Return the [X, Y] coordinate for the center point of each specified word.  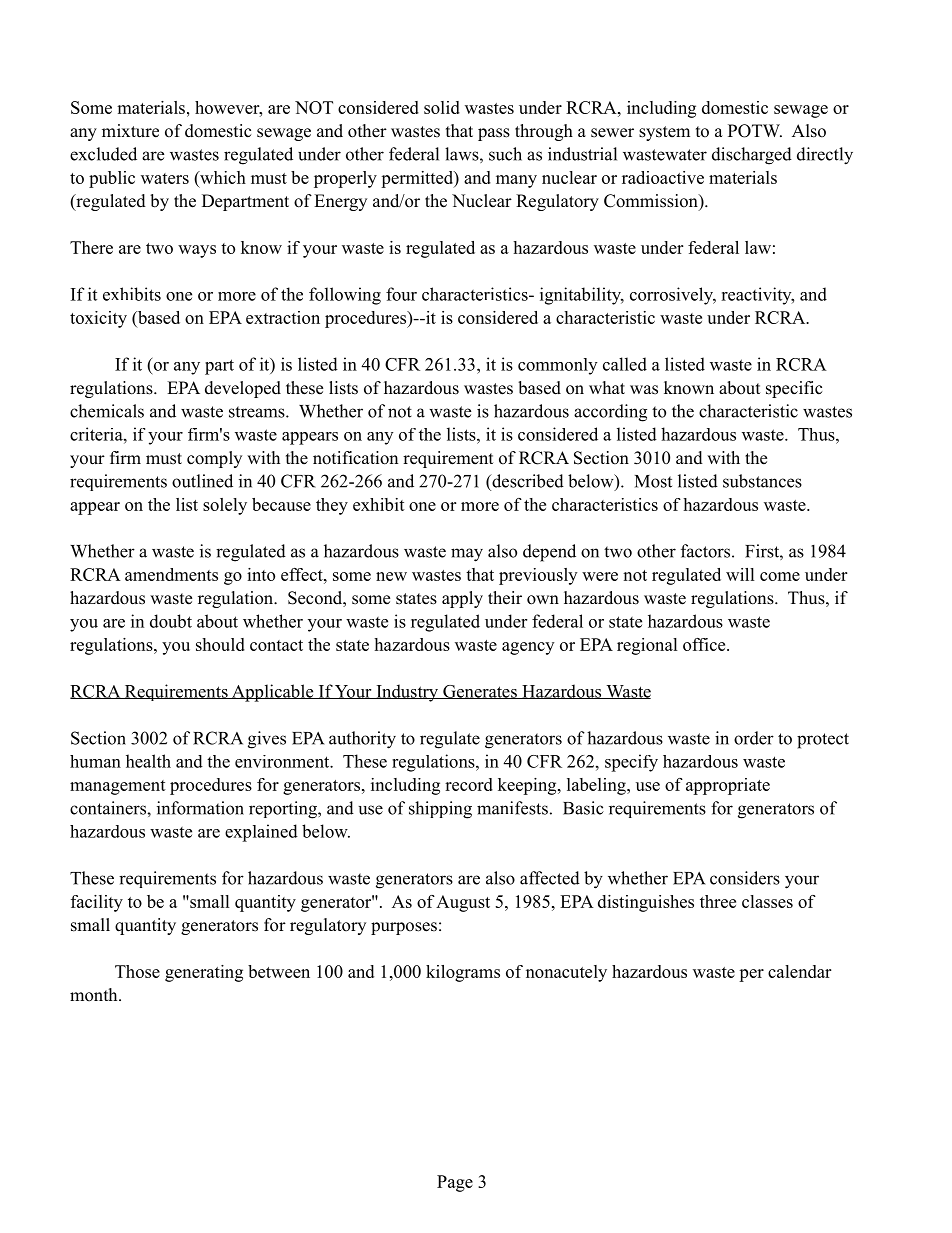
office [705, 644]
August [463, 903]
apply [462, 599]
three [718, 901]
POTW [755, 131]
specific [794, 389]
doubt [171, 621]
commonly [557, 366]
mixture [130, 131]
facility [97, 903]
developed [243, 389]
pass [494, 134]
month [95, 995]
